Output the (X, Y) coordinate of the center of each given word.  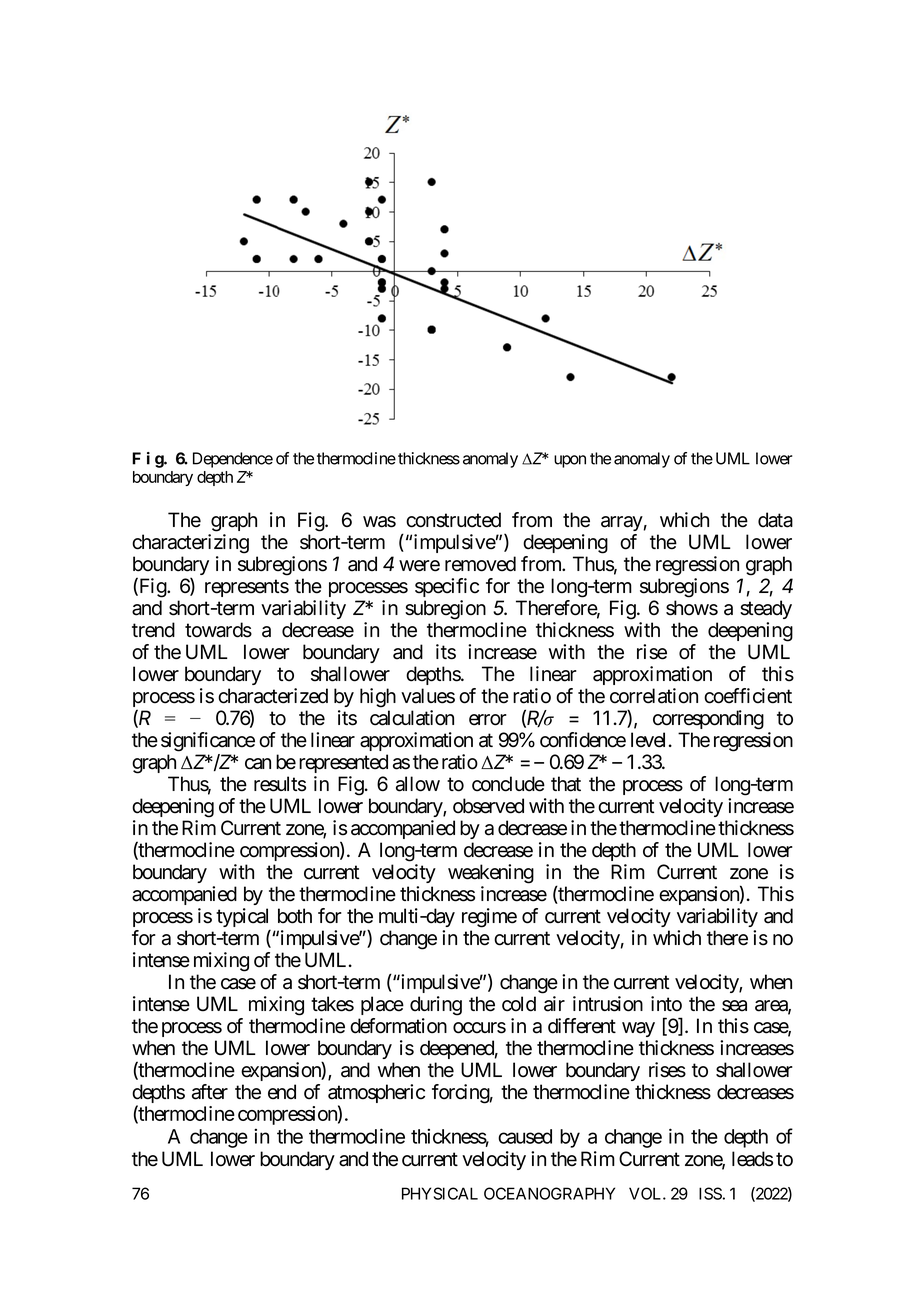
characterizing (190, 544)
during (436, 1006)
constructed (453, 520)
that (566, 784)
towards (218, 630)
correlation (654, 696)
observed (488, 806)
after (210, 1092)
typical (243, 919)
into (666, 1004)
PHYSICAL (440, 1193)
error (488, 720)
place (382, 1005)
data (775, 520)
